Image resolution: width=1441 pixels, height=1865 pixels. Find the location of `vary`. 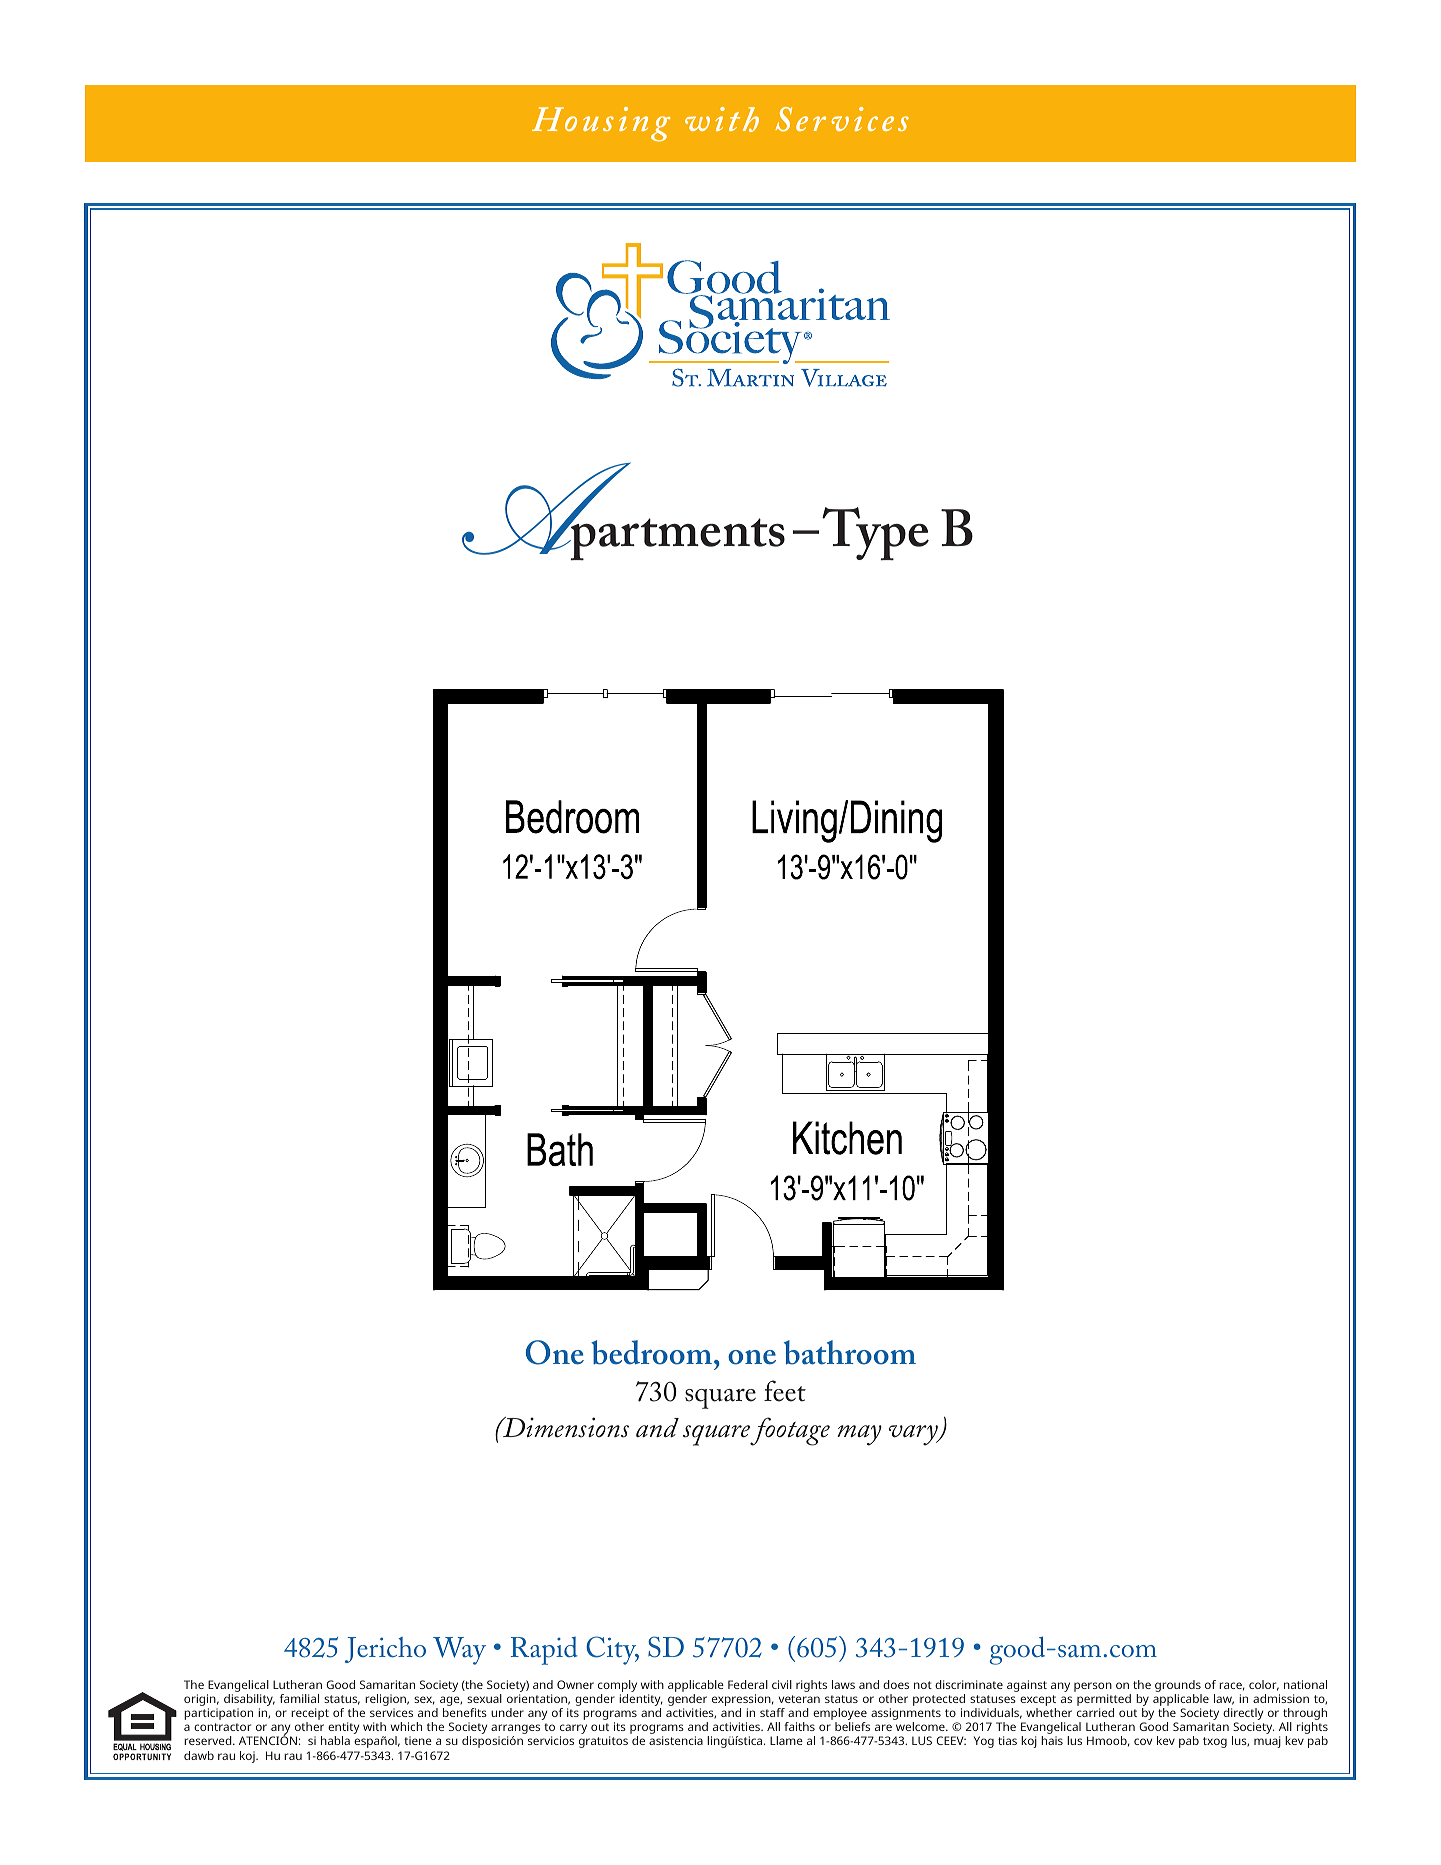

vary is located at coordinates (914, 1435).
